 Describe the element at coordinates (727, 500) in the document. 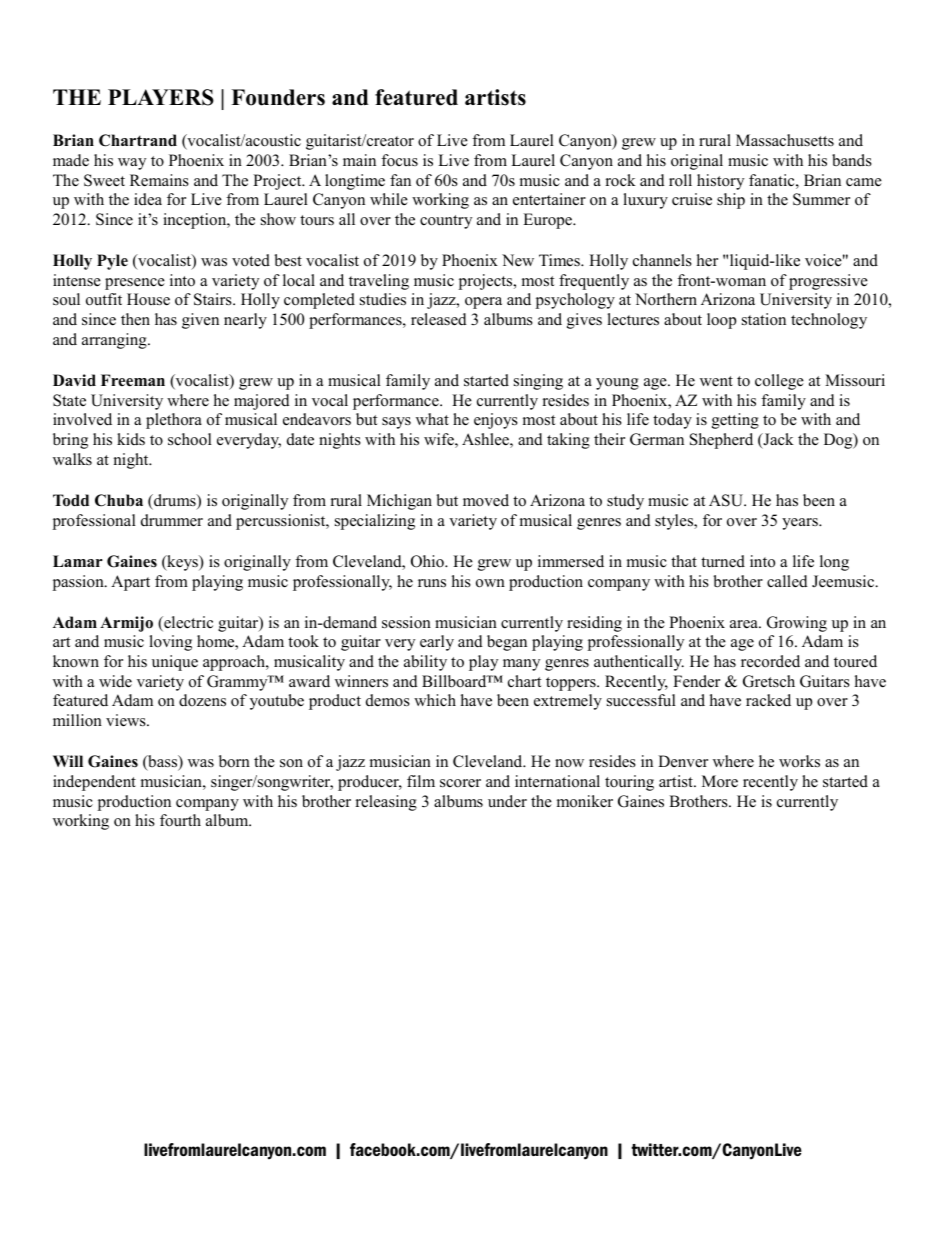

I see `ASU` at that location.
